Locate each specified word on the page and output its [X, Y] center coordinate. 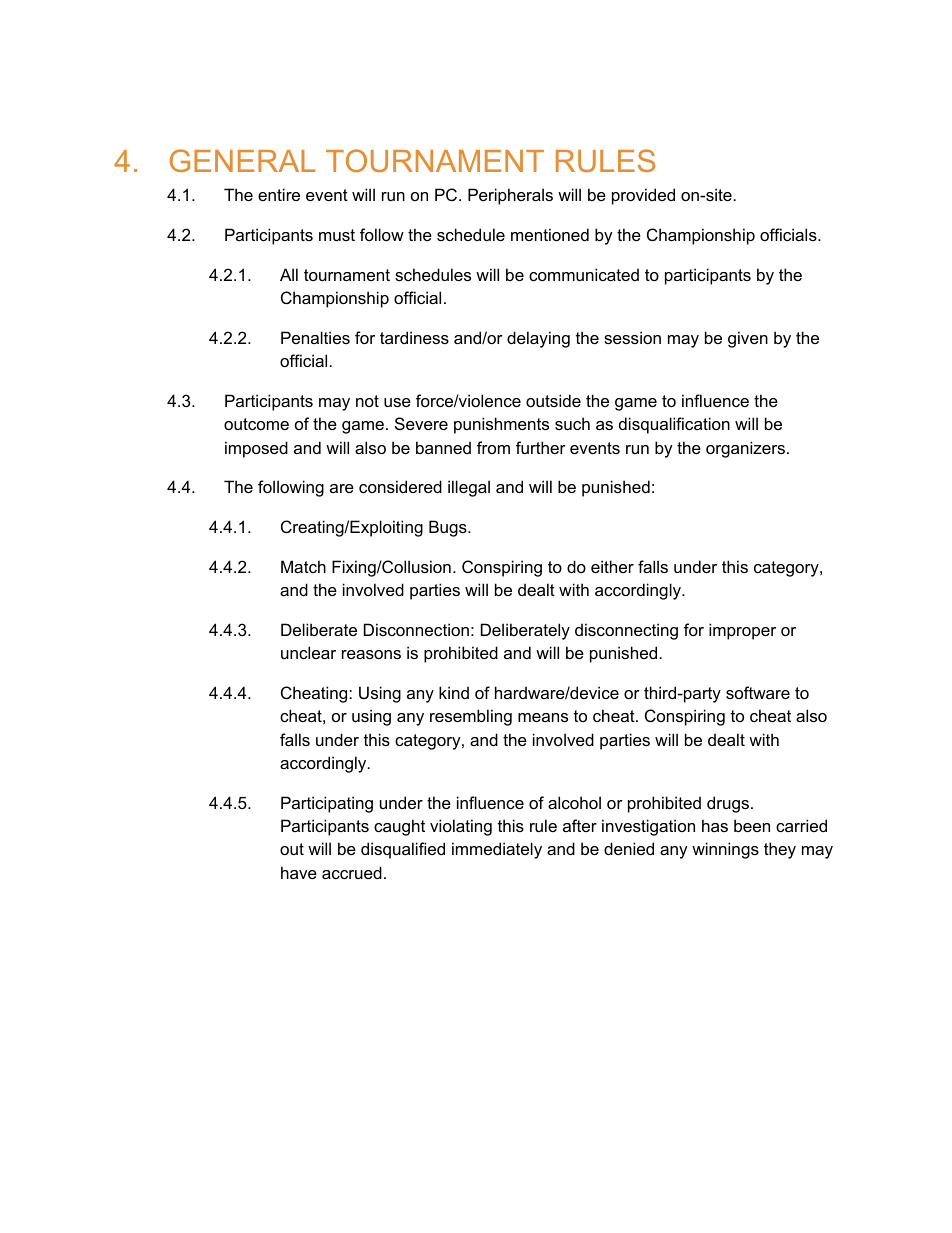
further [541, 447]
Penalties [315, 337]
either [612, 566]
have [299, 872]
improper [742, 631]
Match [303, 566]
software [758, 692]
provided [643, 196]
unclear [308, 652]
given [748, 339]
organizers [747, 449]
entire [279, 194]
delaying [538, 339]
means [543, 717]
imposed [256, 449]
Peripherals [510, 196]
